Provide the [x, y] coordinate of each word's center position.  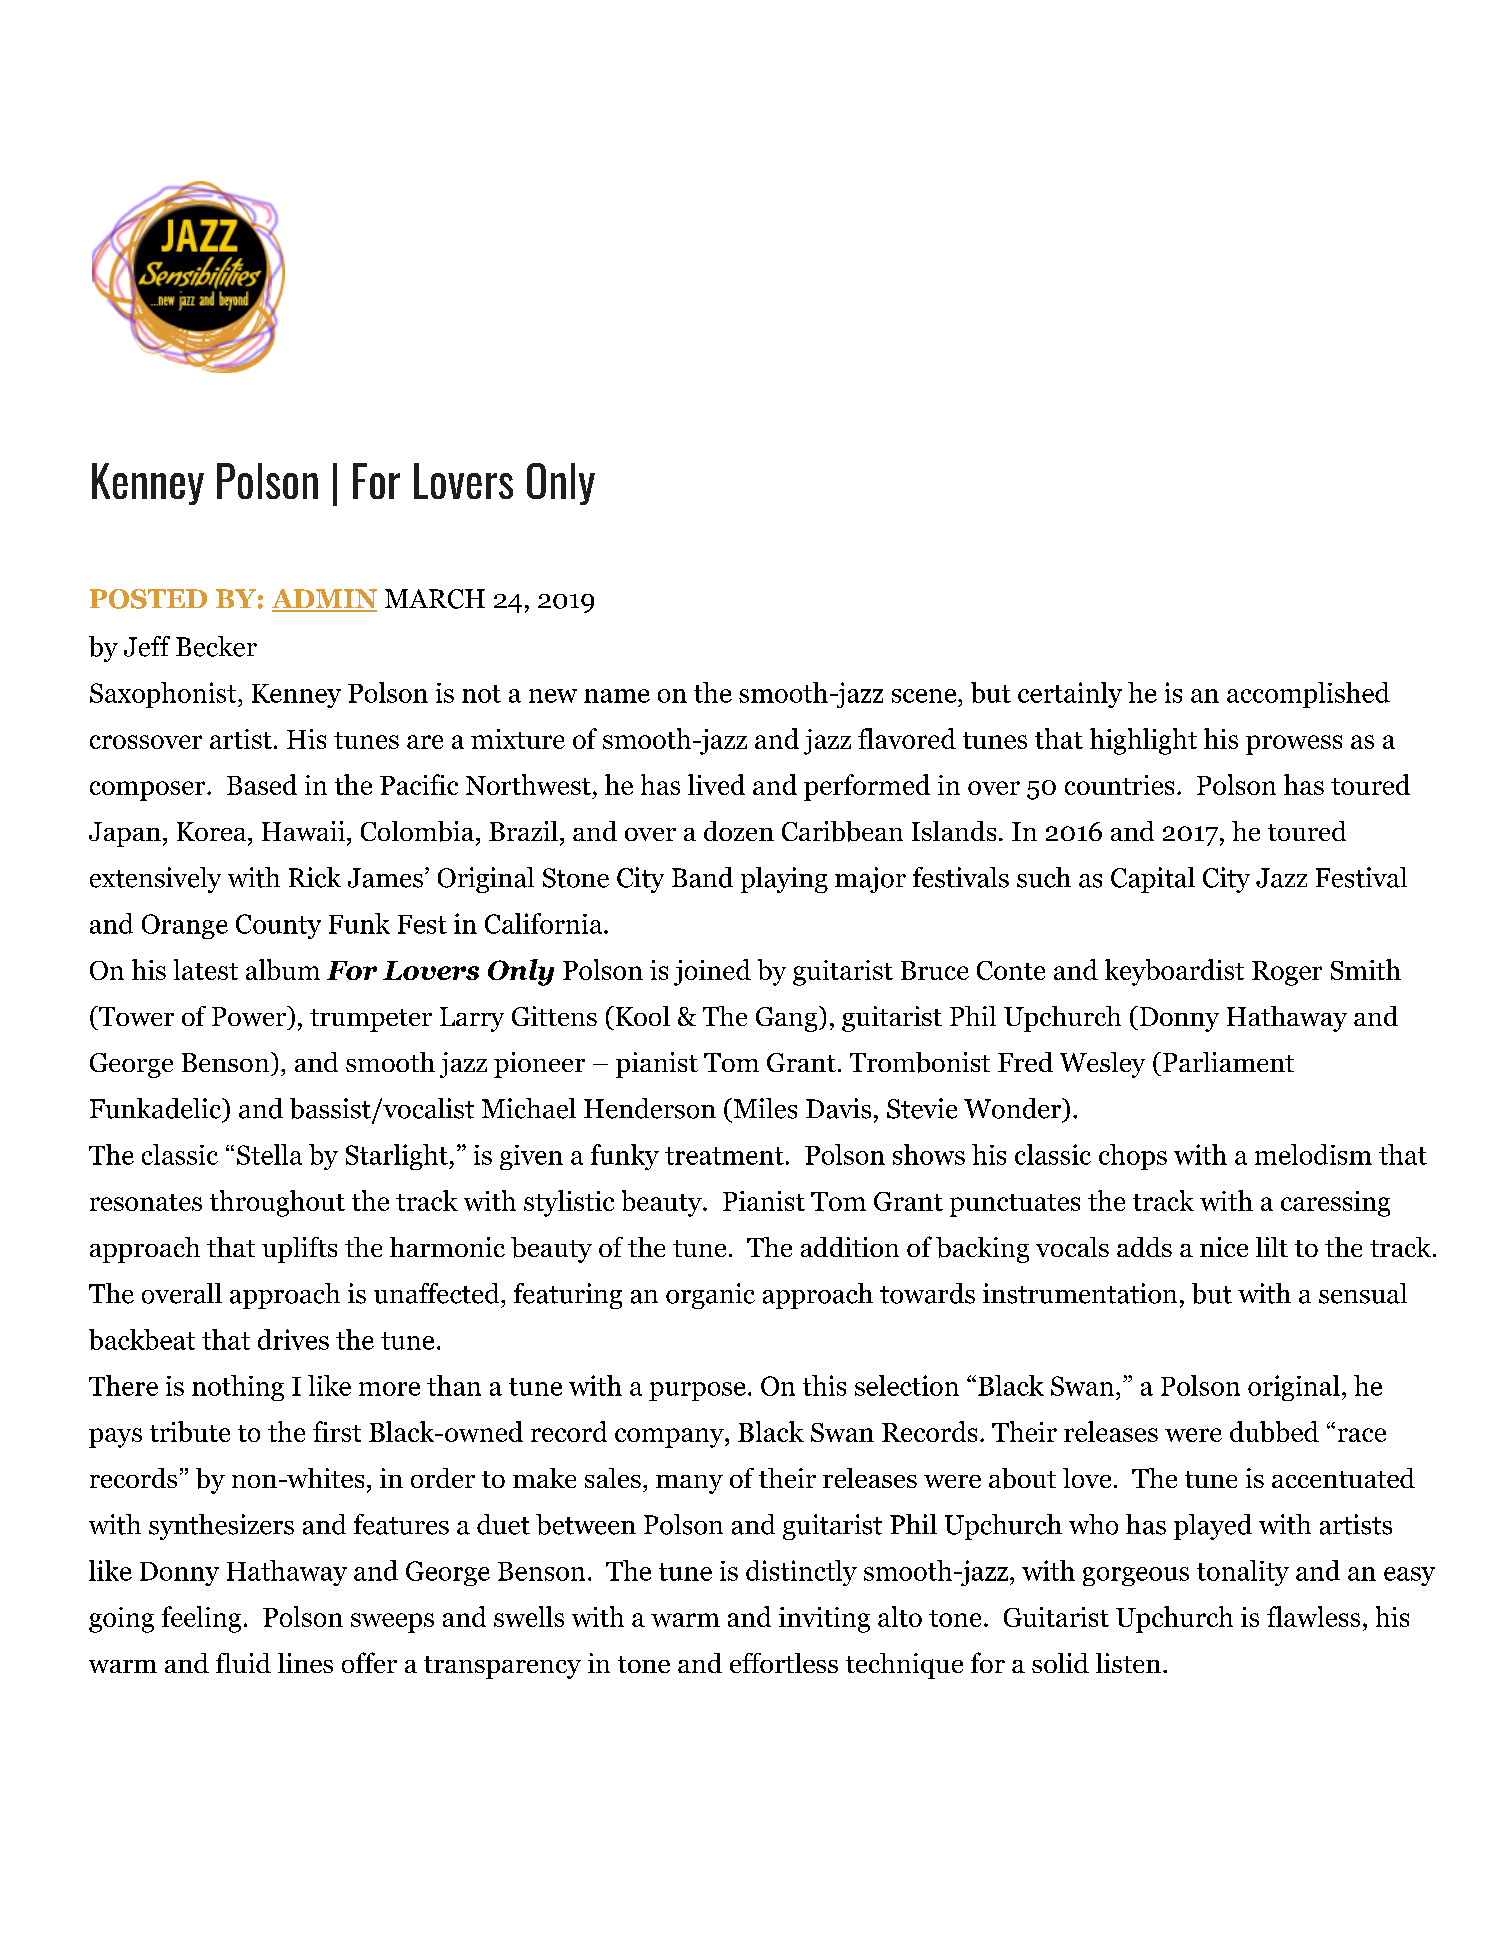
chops [1133, 1157]
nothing [238, 1388]
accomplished [1308, 695]
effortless [784, 1663]
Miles [764, 1108]
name [617, 696]
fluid [243, 1663]
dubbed [1274, 1431]
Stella [269, 1154]
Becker [216, 646]
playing [784, 880]
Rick [315, 877]
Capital [1153, 880]
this [824, 1385]
